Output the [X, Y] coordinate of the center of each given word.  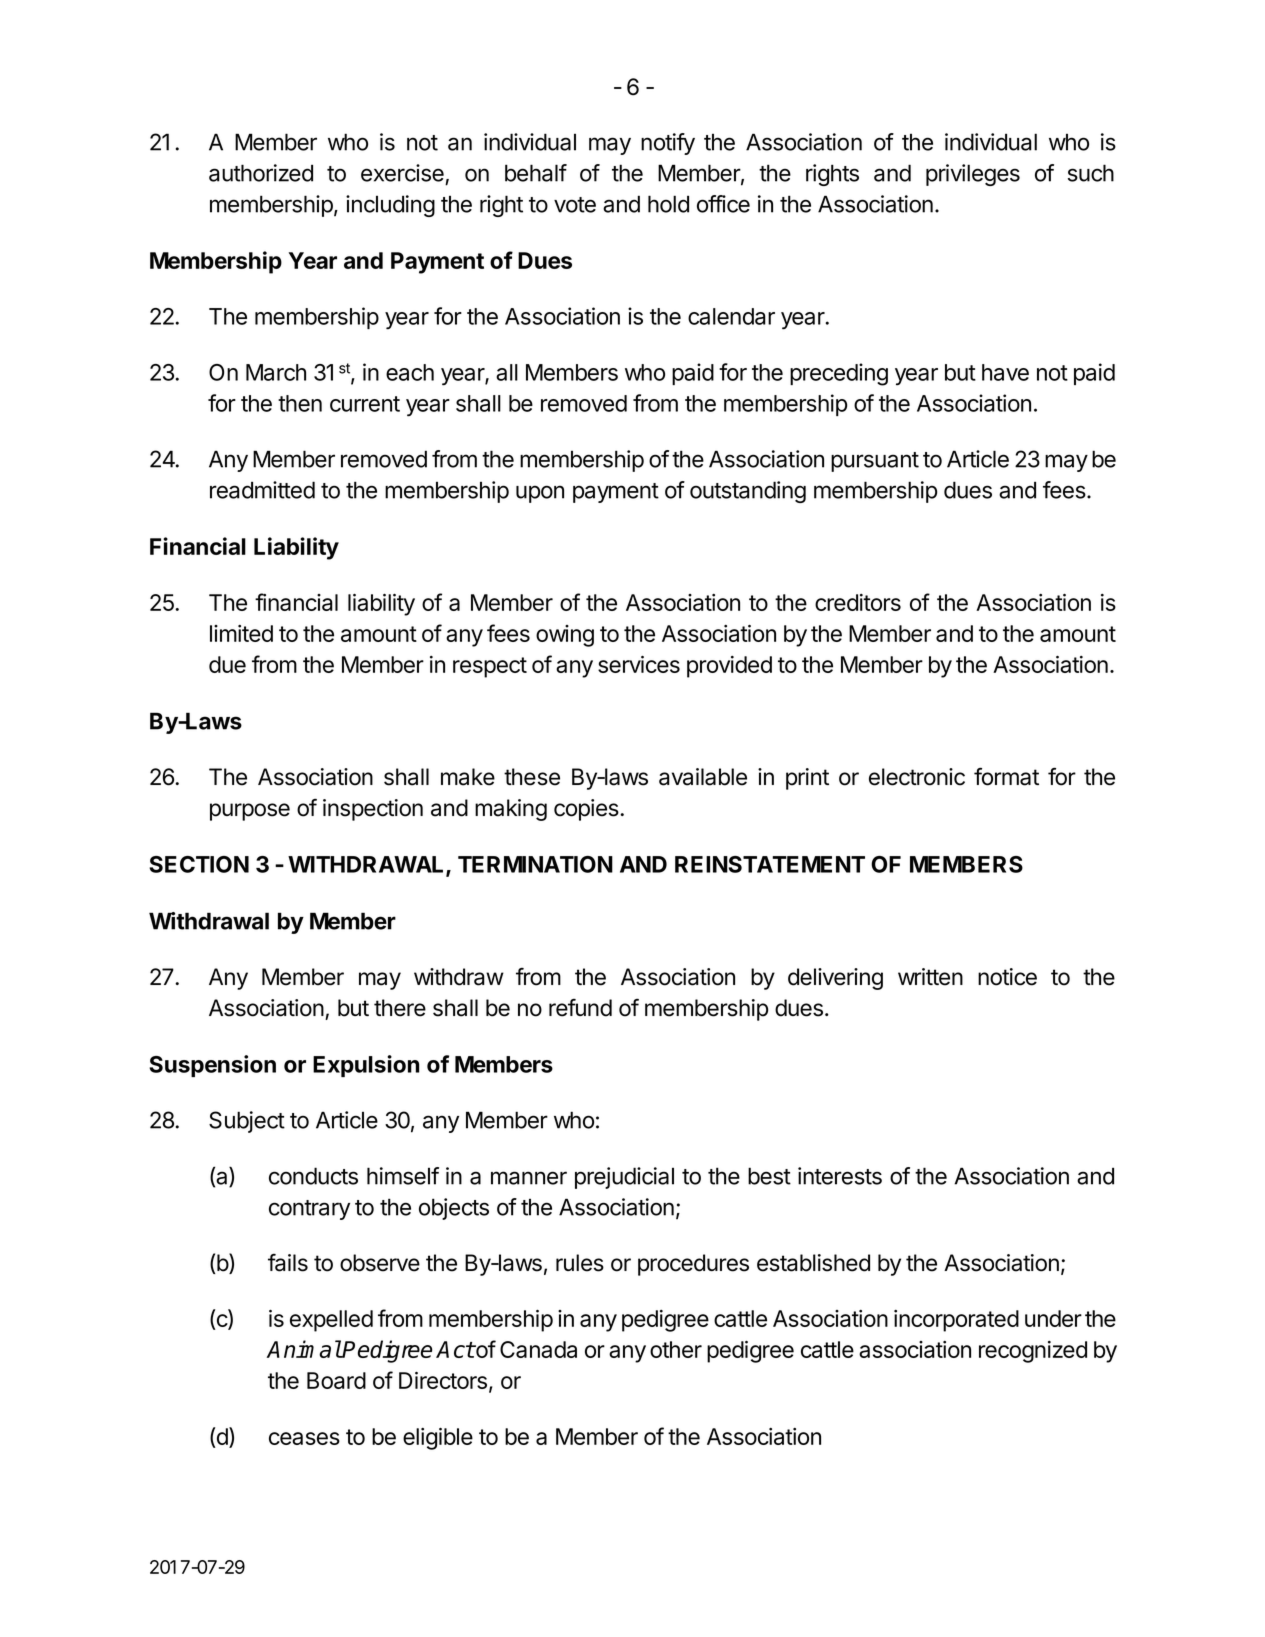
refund [580, 1008]
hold [668, 204]
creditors [858, 602]
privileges [973, 175]
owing [565, 636]
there [400, 1008]
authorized [261, 173]
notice [1007, 977]
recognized [1033, 1352]
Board [336, 1380]
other [676, 1349]
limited [241, 633]
